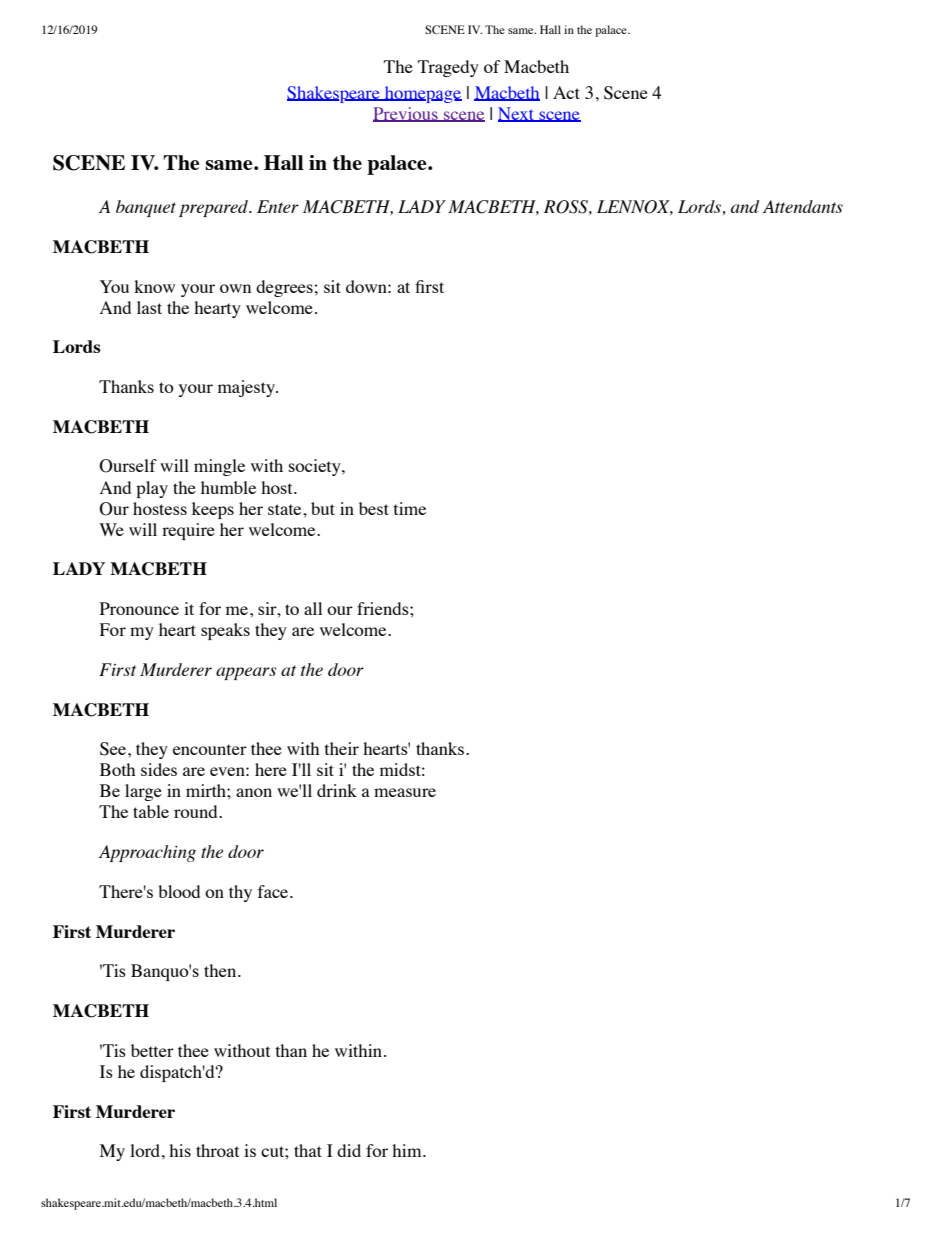  What do you see at coordinates (374, 508) in the screenshot?
I see `best` at bounding box center [374, 508].
